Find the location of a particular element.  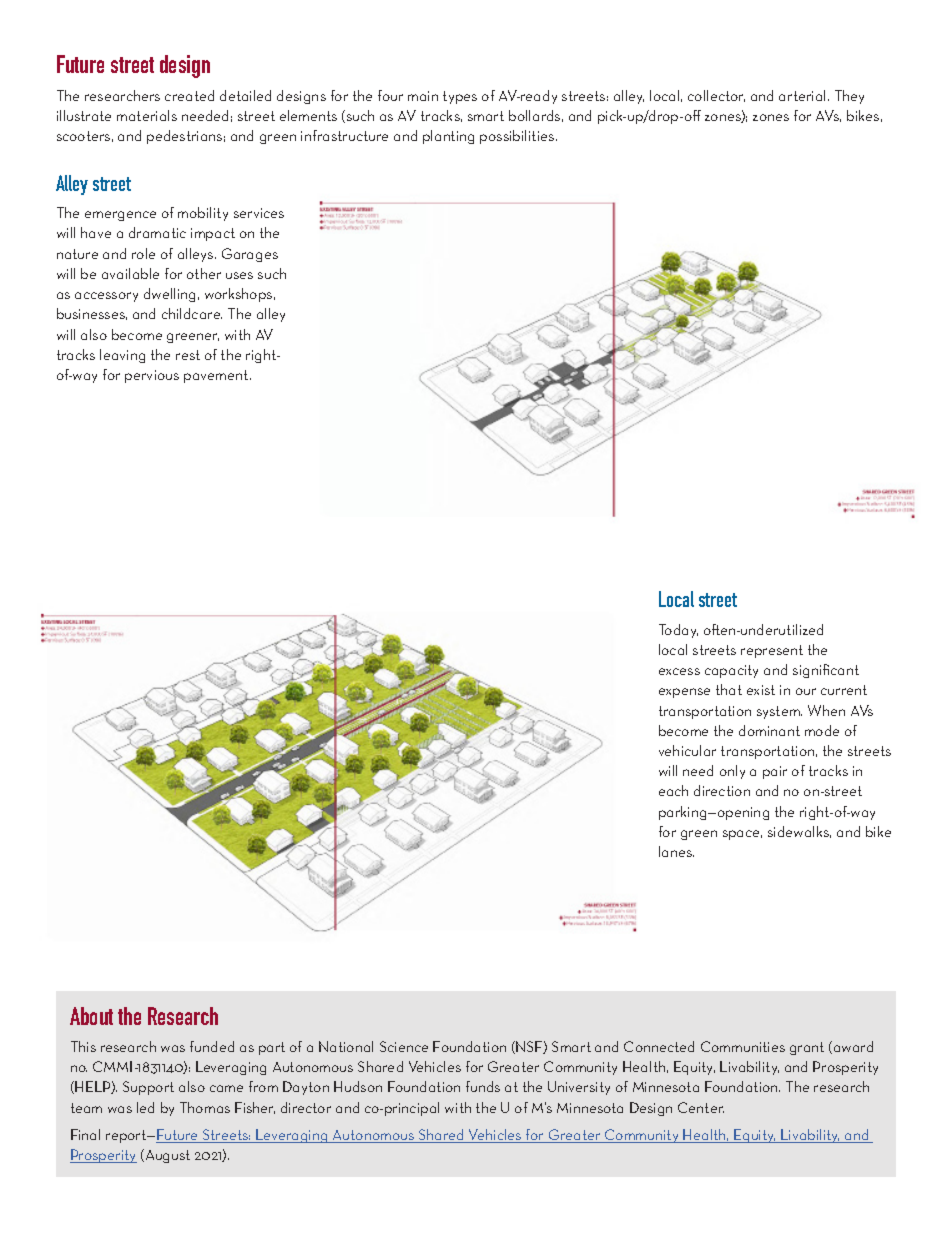

collector is located at coordinates (716, 96).
